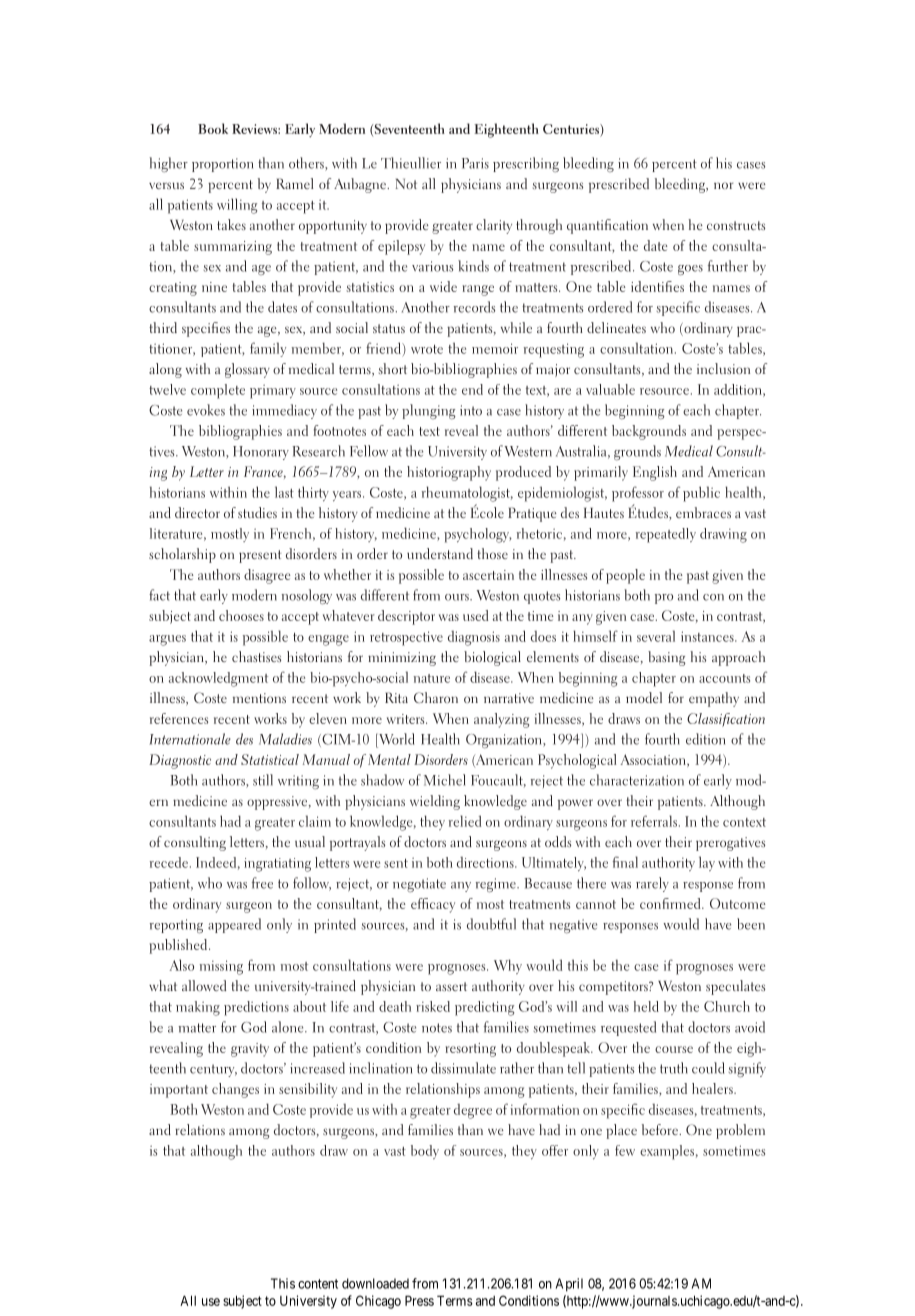 This document has height=1316, width=915. Describe the element at coordinates (646, 1006) in the document. I see `held` at that location.
